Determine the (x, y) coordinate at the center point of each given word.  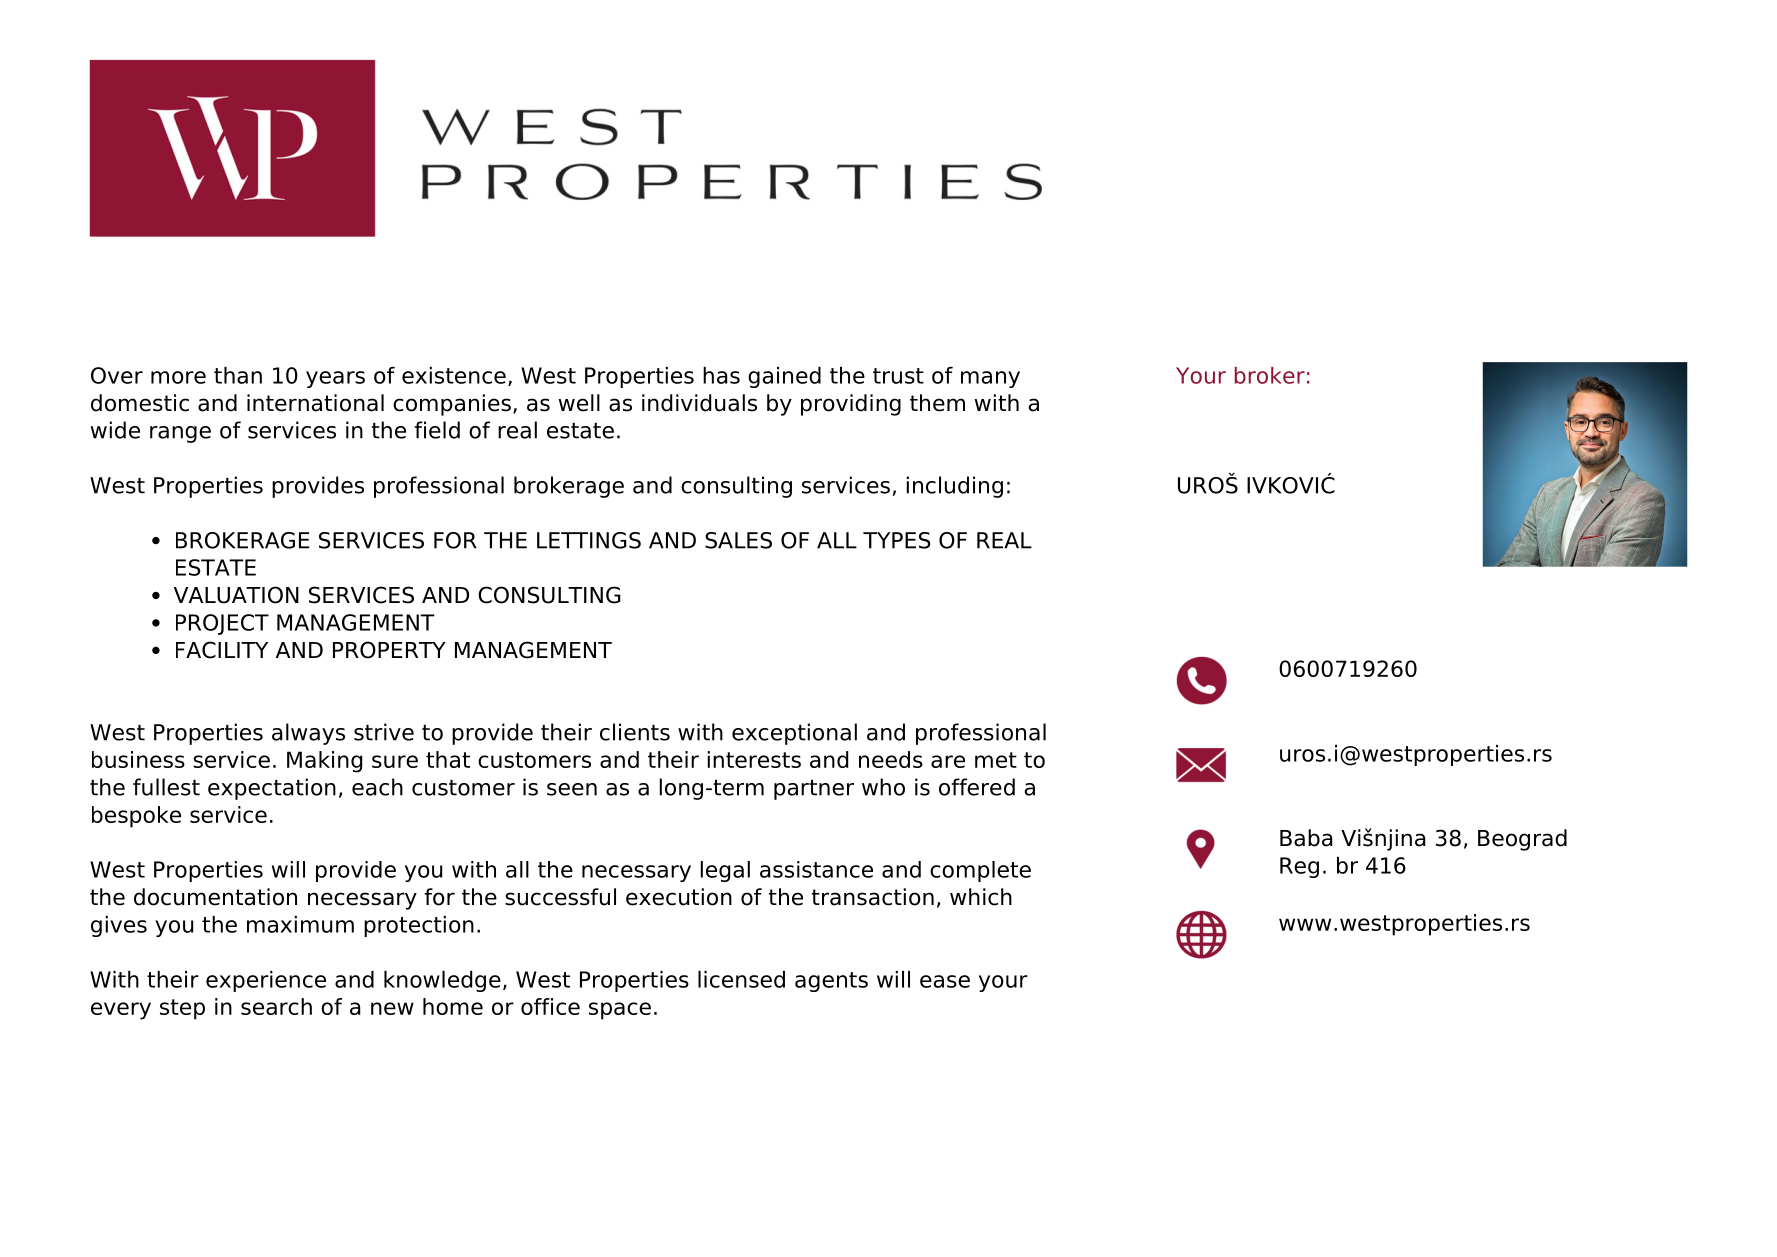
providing (851, 405)
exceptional (794, 734)
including (955, 487)
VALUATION (236, 595)
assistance (816, 869)
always (308, 734)
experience (266, 981)
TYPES (896, 540)
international (315, 403)
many (990, 379)
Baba (1306, 838)
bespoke (136, 817)
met (996, 760)
